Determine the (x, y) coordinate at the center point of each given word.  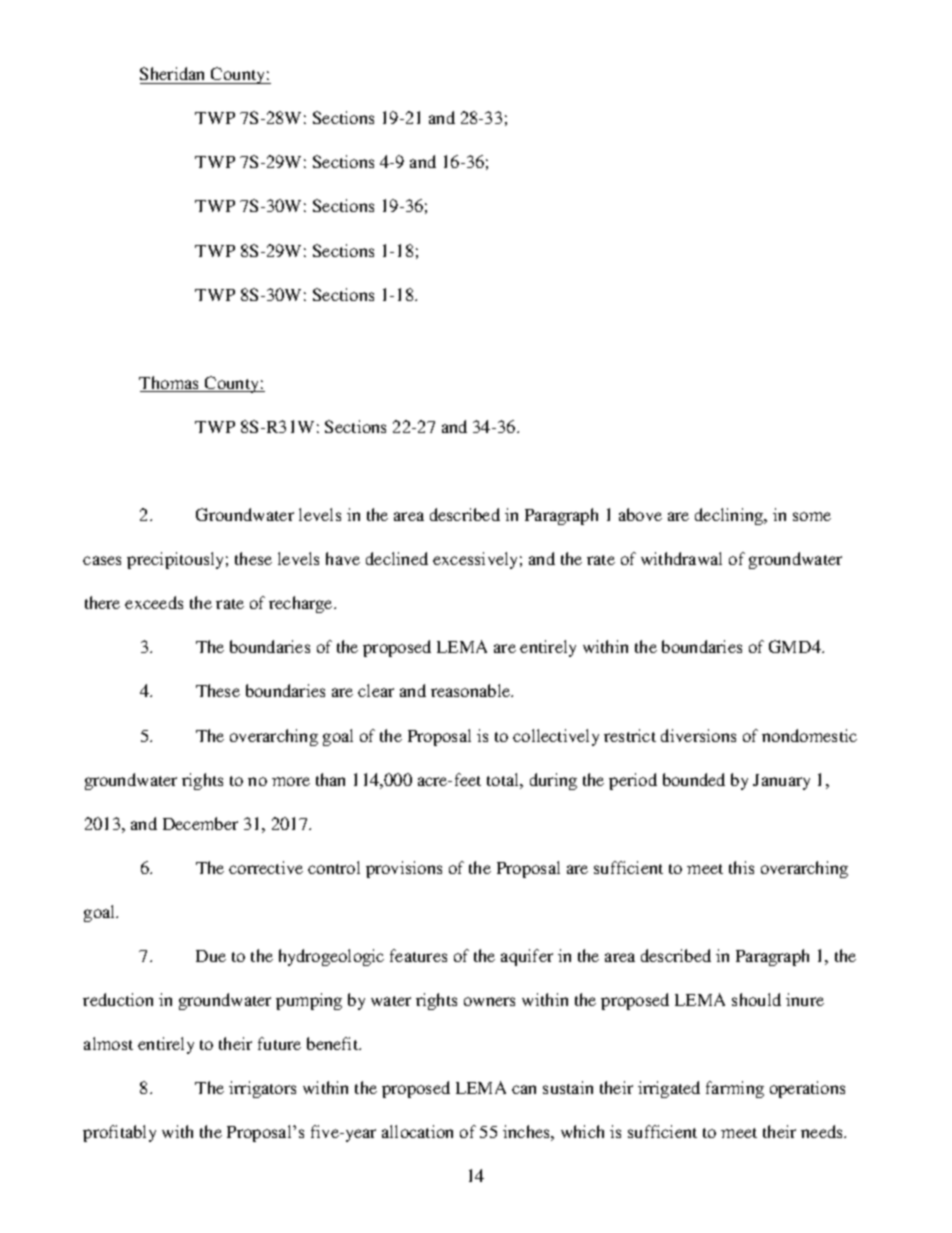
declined (397, 558)
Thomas (170, 384)
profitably (119, 1133)
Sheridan (172, 73)
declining (730, 516)
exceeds (154, 602)
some (812, 516)
